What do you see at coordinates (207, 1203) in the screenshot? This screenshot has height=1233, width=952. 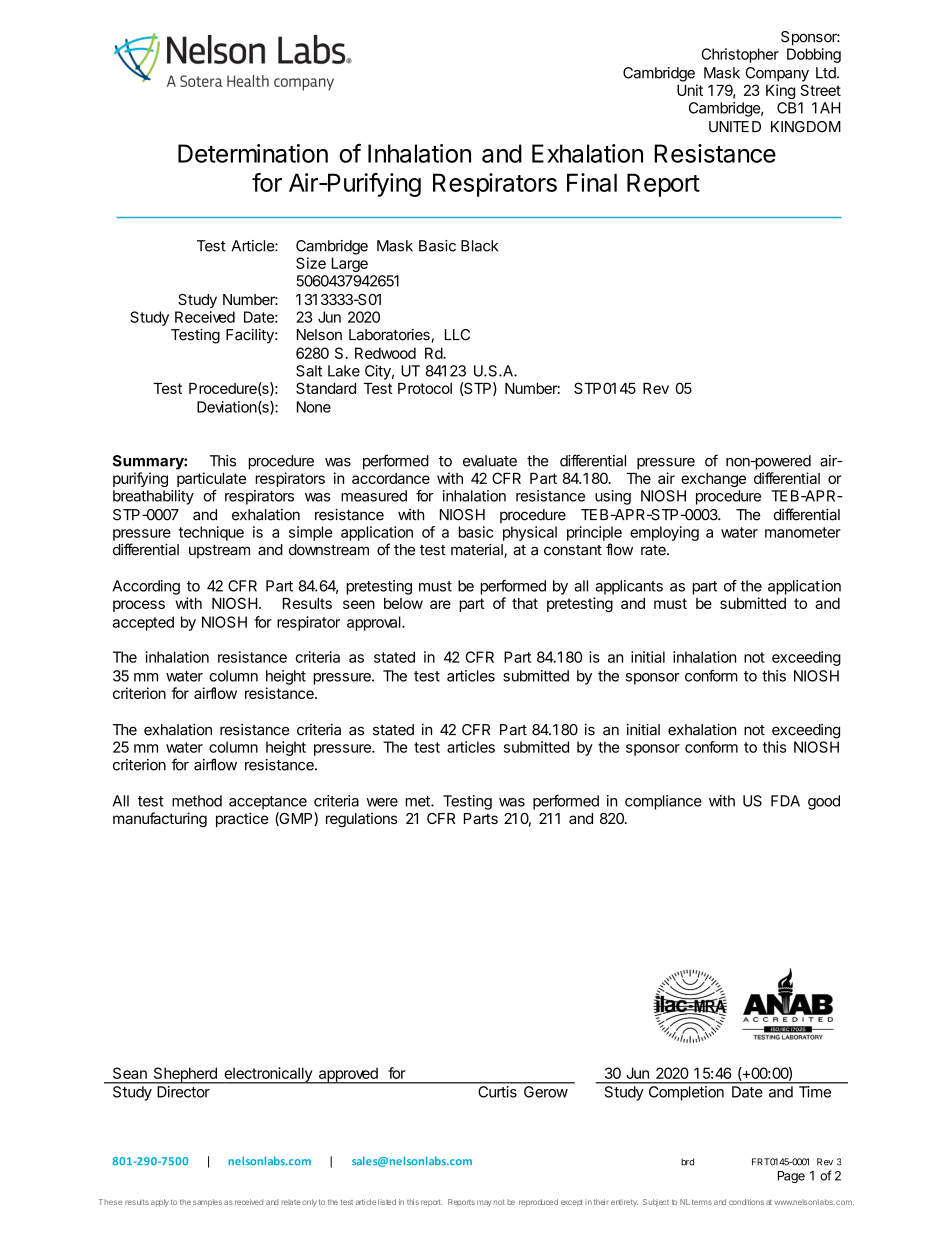 I see `samples` at bounding box center [207, 1203].
